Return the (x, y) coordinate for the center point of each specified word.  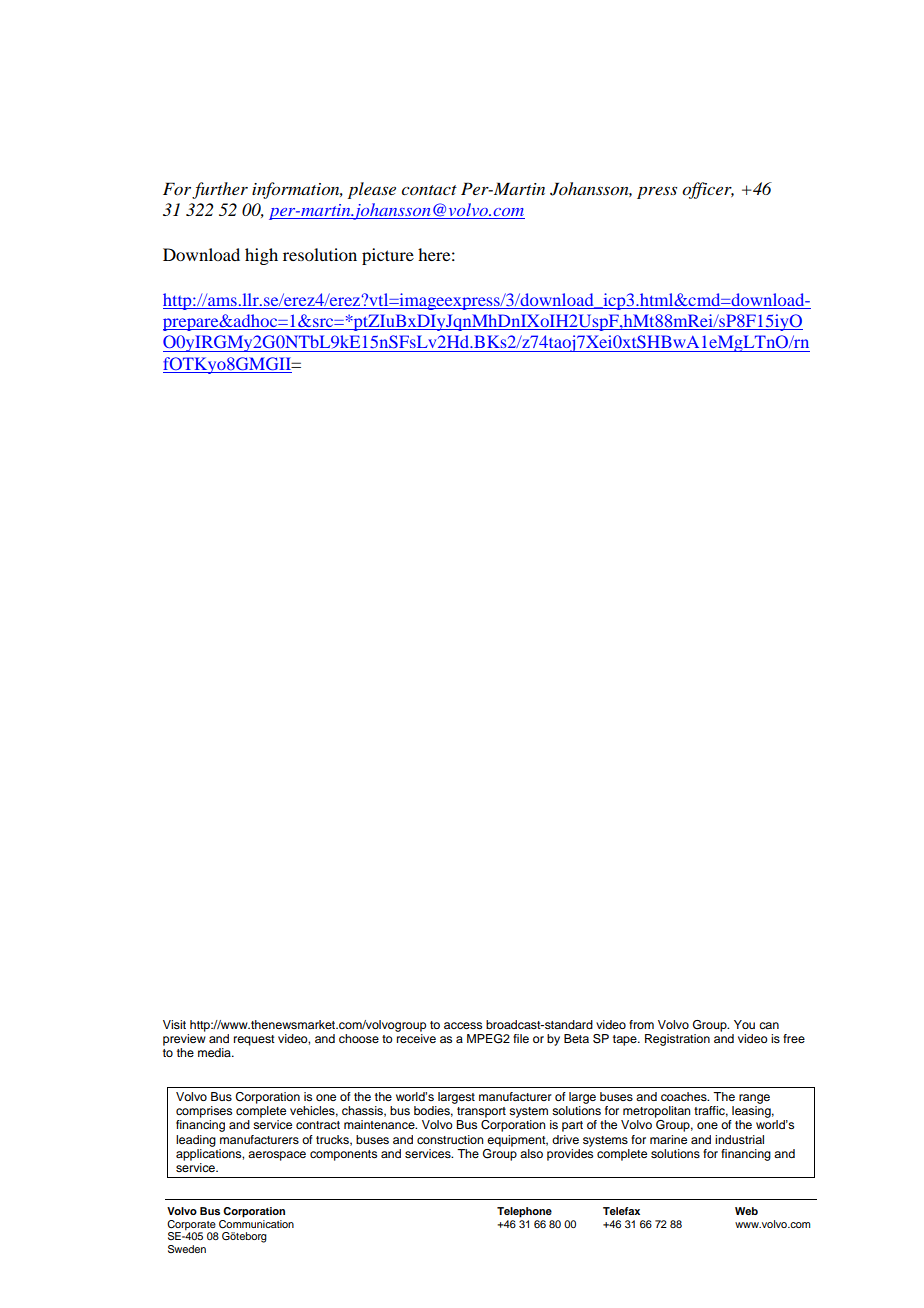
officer (708, 190)
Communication (256, 1223)
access (463, 1025)
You (744, 1024)
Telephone (524, 1212)
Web (746, 1211)
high (261, 256)
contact (429, 190)
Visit (174, 1024)
